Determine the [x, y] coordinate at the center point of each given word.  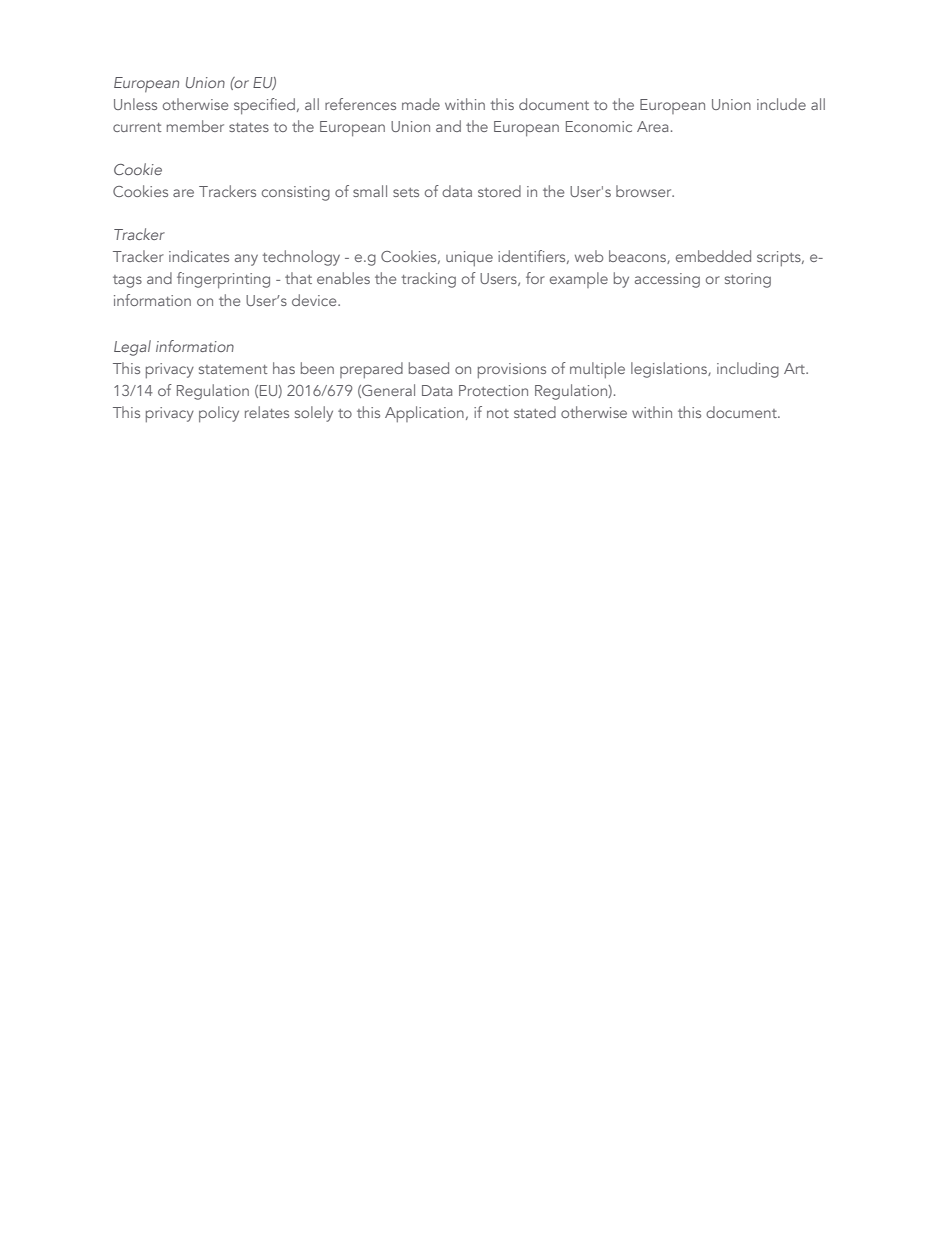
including [748, 370]
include [781, 104]
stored [499, 191]
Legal [132, 348]
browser [645, 191]
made [421, 104]
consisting [296, 193]
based [429, 368]
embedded [713, 256]
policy [219, 414]
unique [469, 258]
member [195, 126]
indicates [199, 256]
